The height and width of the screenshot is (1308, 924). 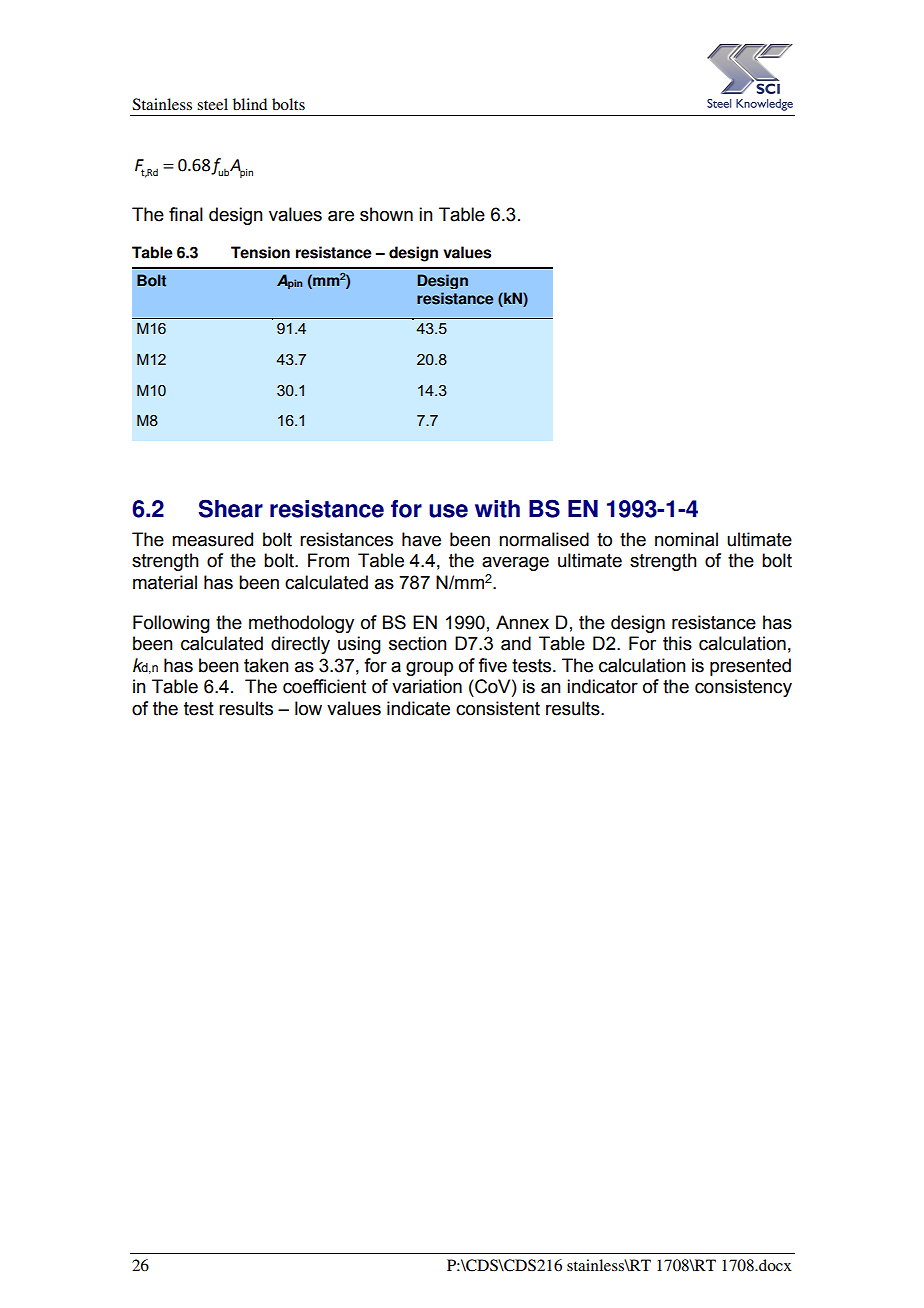 What do you see at coordinates (260, 252) in the screenshot?
I see `Tension` at bounding box center [260, 252].
